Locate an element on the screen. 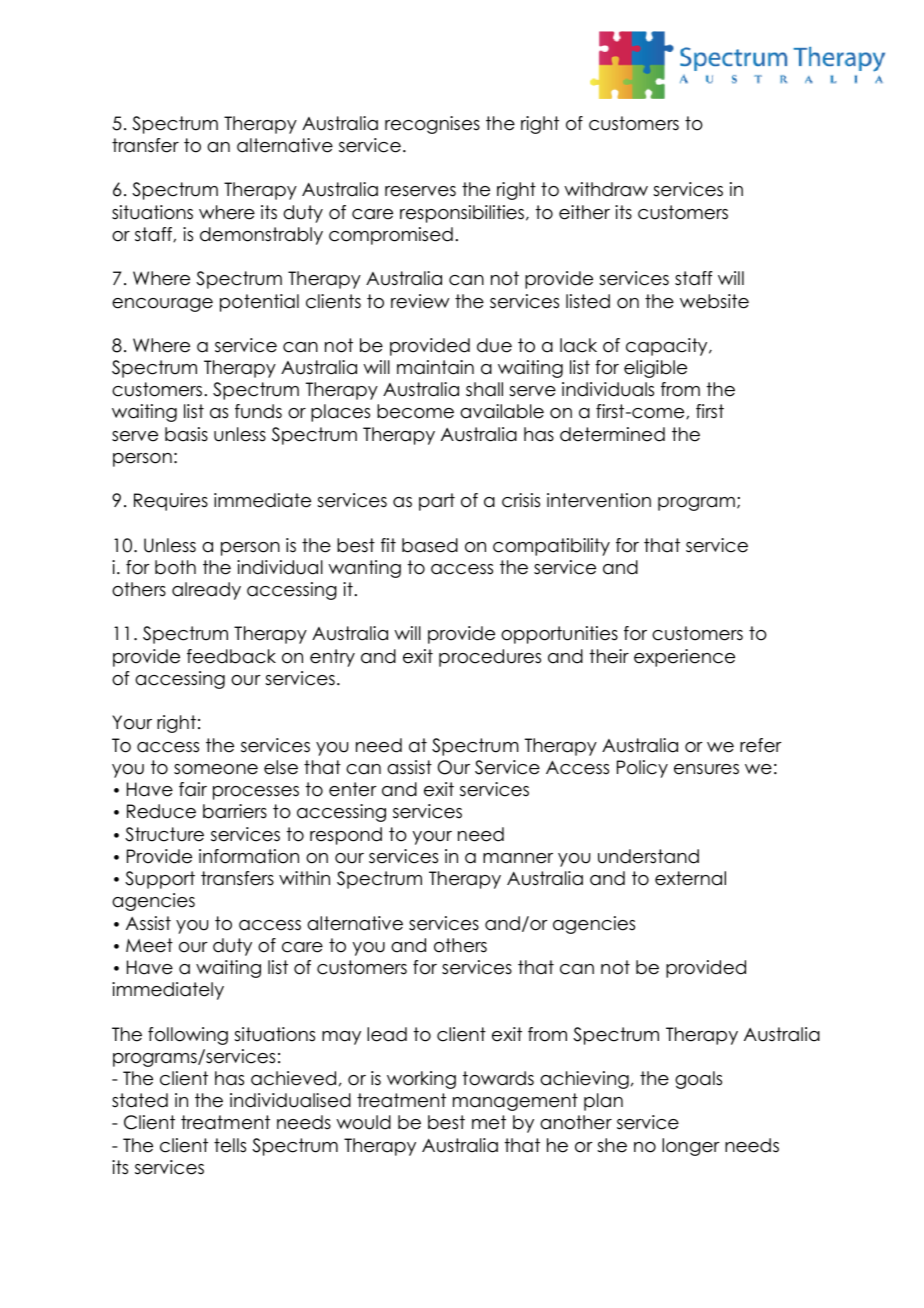 Image resolution: width=924 pixels, height=1308 pixels. tells is located at coordinates (230, 1145).
